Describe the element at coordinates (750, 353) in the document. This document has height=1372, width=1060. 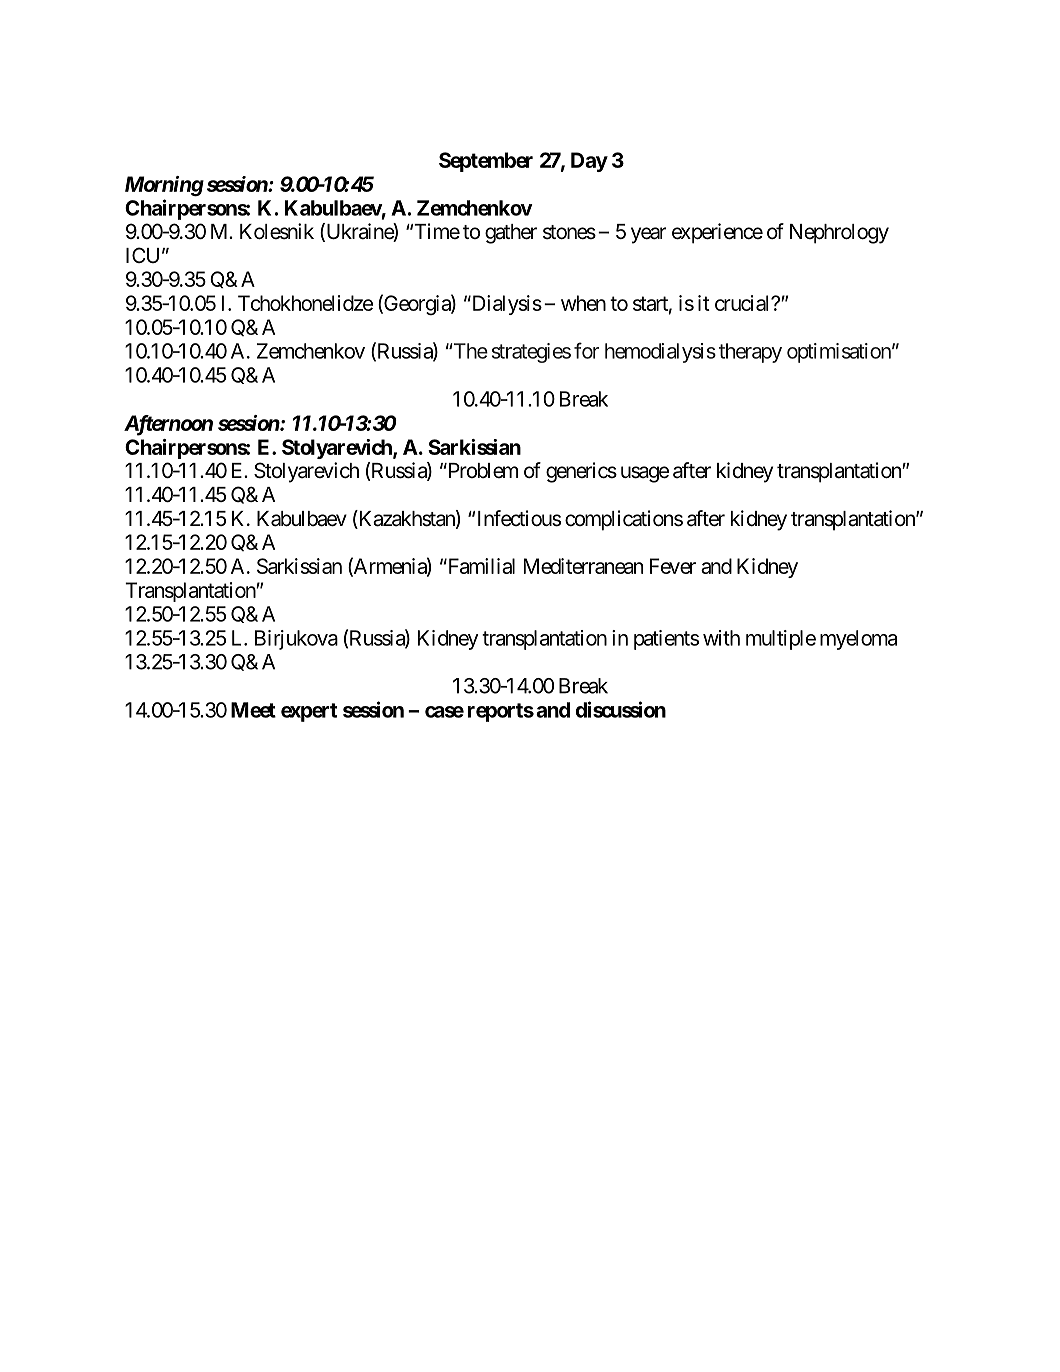
I see `therapy` at that location.
